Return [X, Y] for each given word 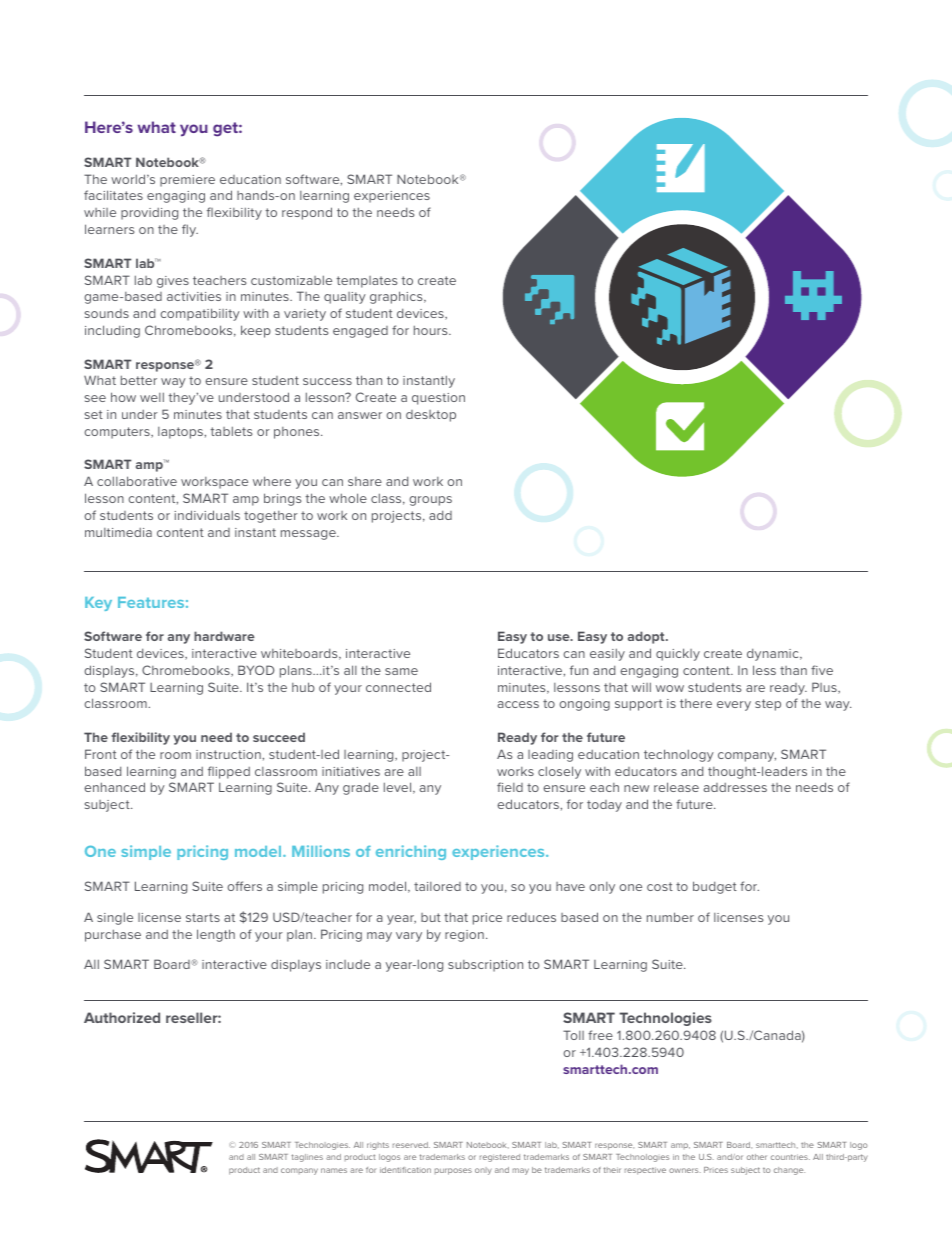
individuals [207, 515]
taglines [307, 1158]
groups [430, 501]
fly [190, 230]
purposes [453, 1171]
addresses [735, 787]
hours [432, 330]
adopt [647, 637]
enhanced [114, 787]
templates [367, 282]
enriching [411, 852]
